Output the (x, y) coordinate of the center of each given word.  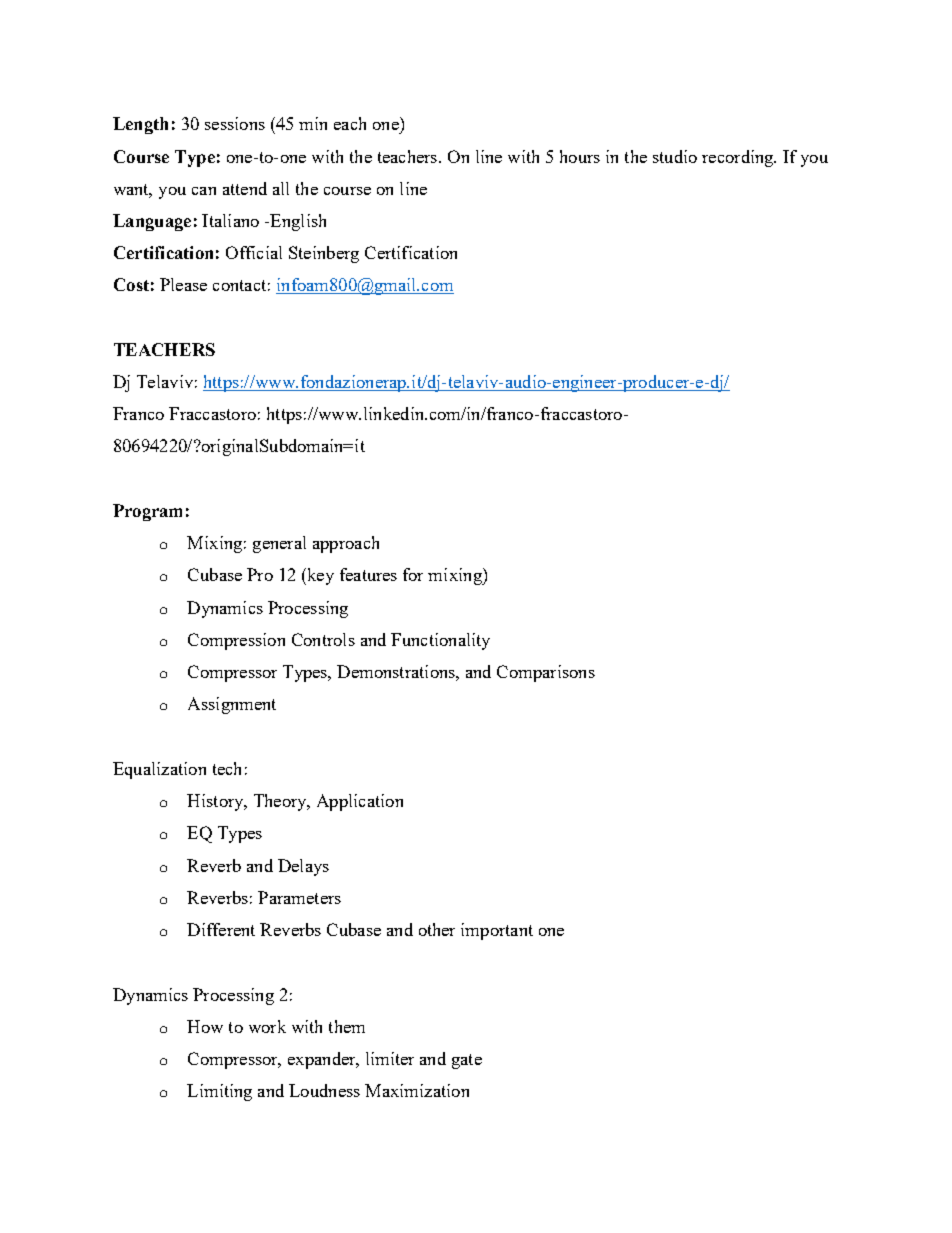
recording (739, 158)
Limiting (219, 1092)
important (497, 931)
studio (675, 156)
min (313, 123)
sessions (235, 123)
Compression (236, 641)
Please (183, 284)
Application (360, 802)
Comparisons (546, 673)
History (216, 802)
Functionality (440, 641)
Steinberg (324, 254)
